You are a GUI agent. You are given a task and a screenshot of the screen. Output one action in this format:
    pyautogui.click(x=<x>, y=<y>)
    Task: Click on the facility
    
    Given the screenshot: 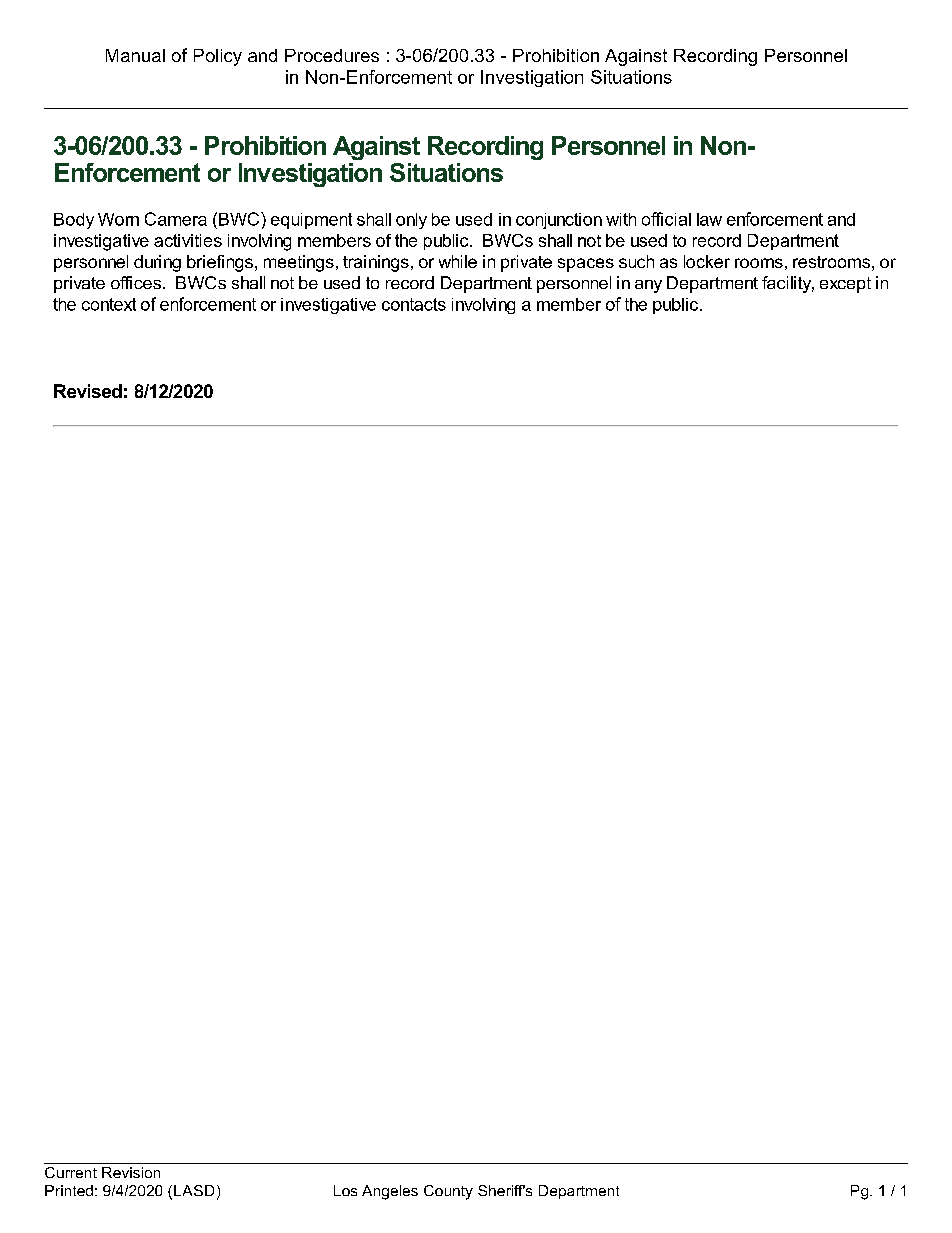 What is the action you would take?
    pyautogui.click(x=788, y=284)
